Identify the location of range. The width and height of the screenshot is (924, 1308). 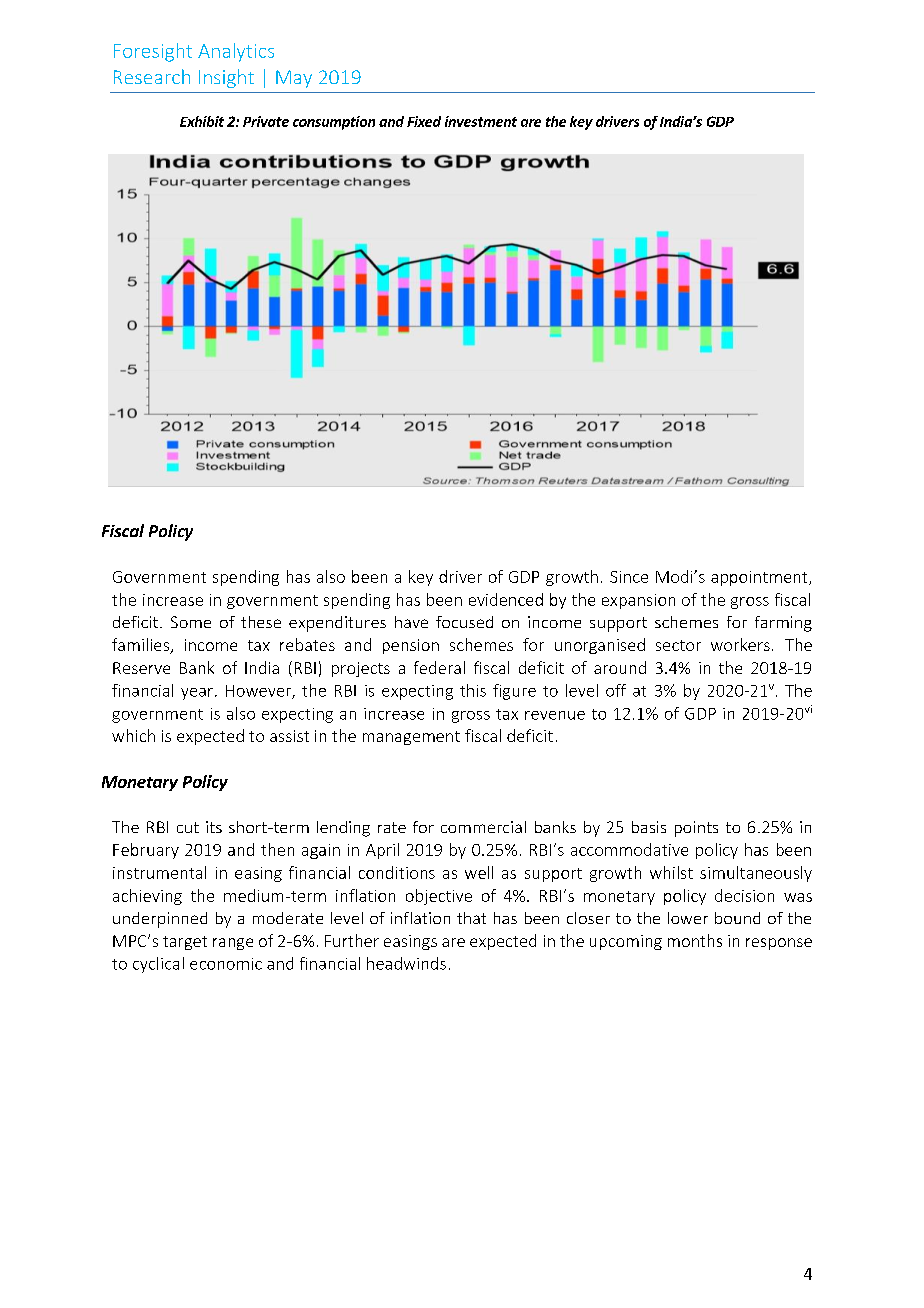
(233, 944).
